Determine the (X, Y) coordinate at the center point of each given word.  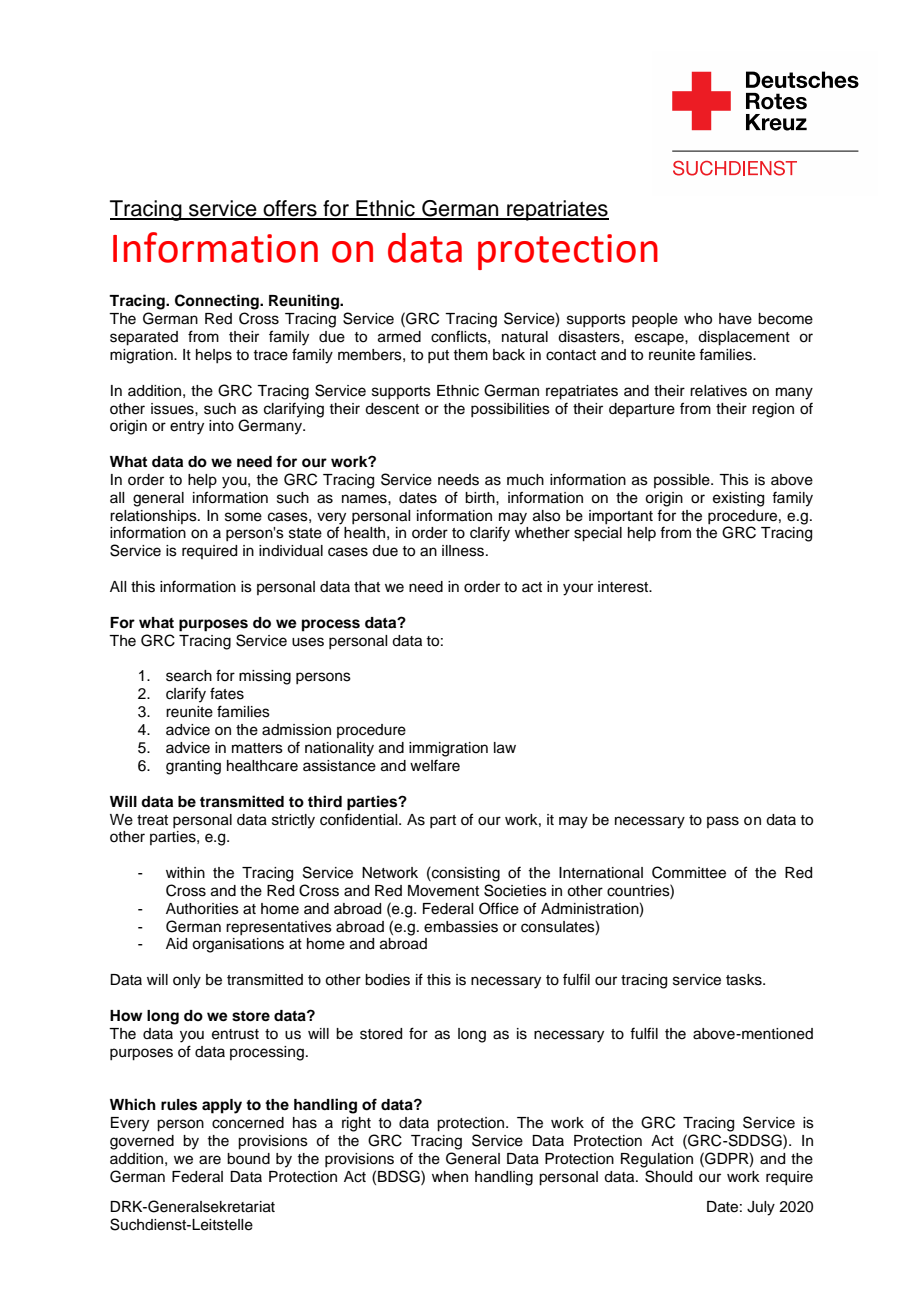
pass (723, 822)
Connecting (218, 302)
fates (227, 693)
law (505, 748)
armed (399, 337)
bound (248, 1159)
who (698, 319)
